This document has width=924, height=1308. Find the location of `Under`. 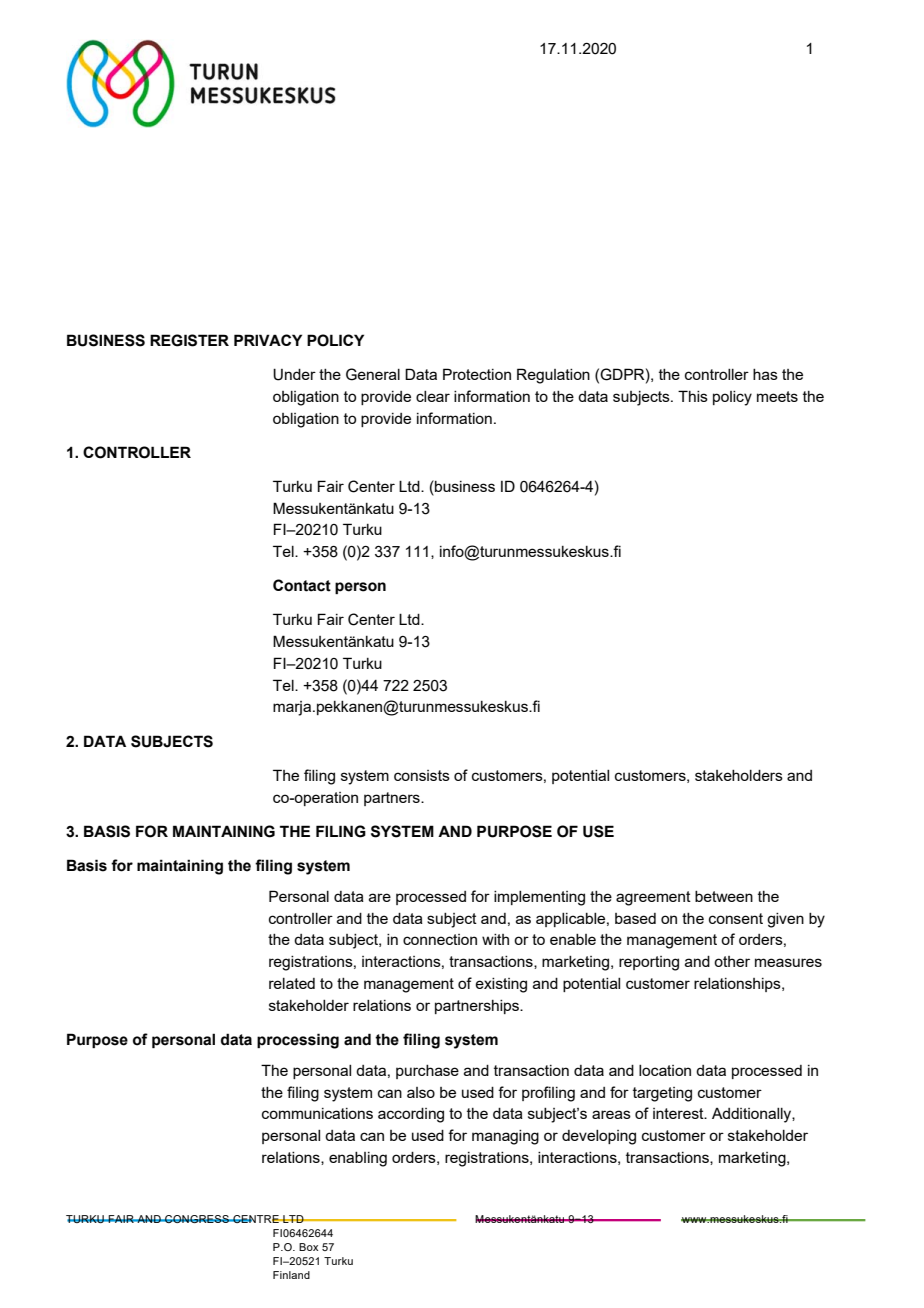

Under is located at coordinates (294, 374).
